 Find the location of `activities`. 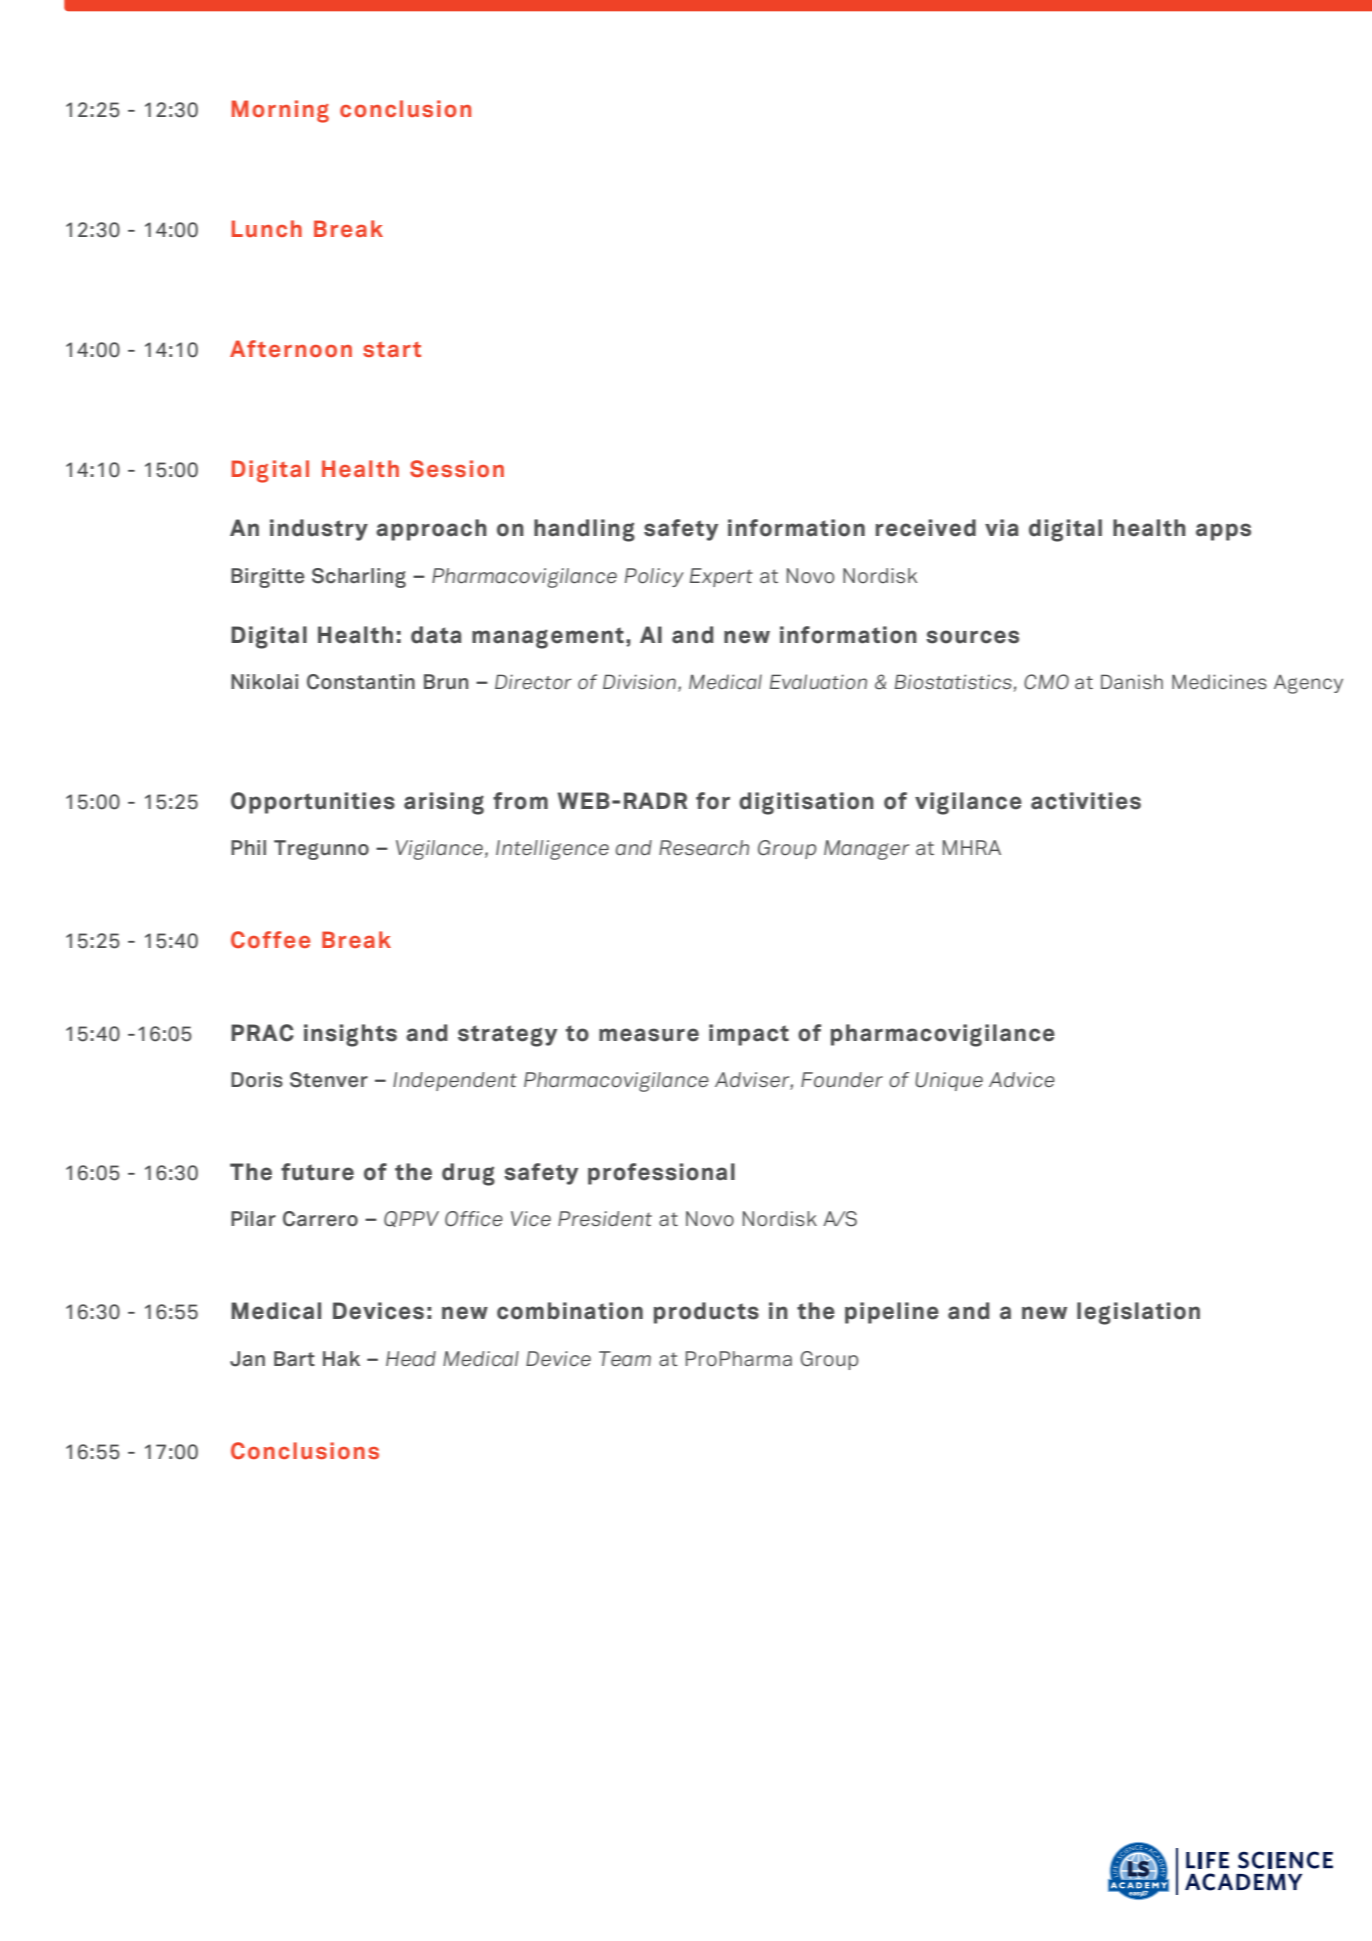

activities is located at coordinates (1086, 801).
